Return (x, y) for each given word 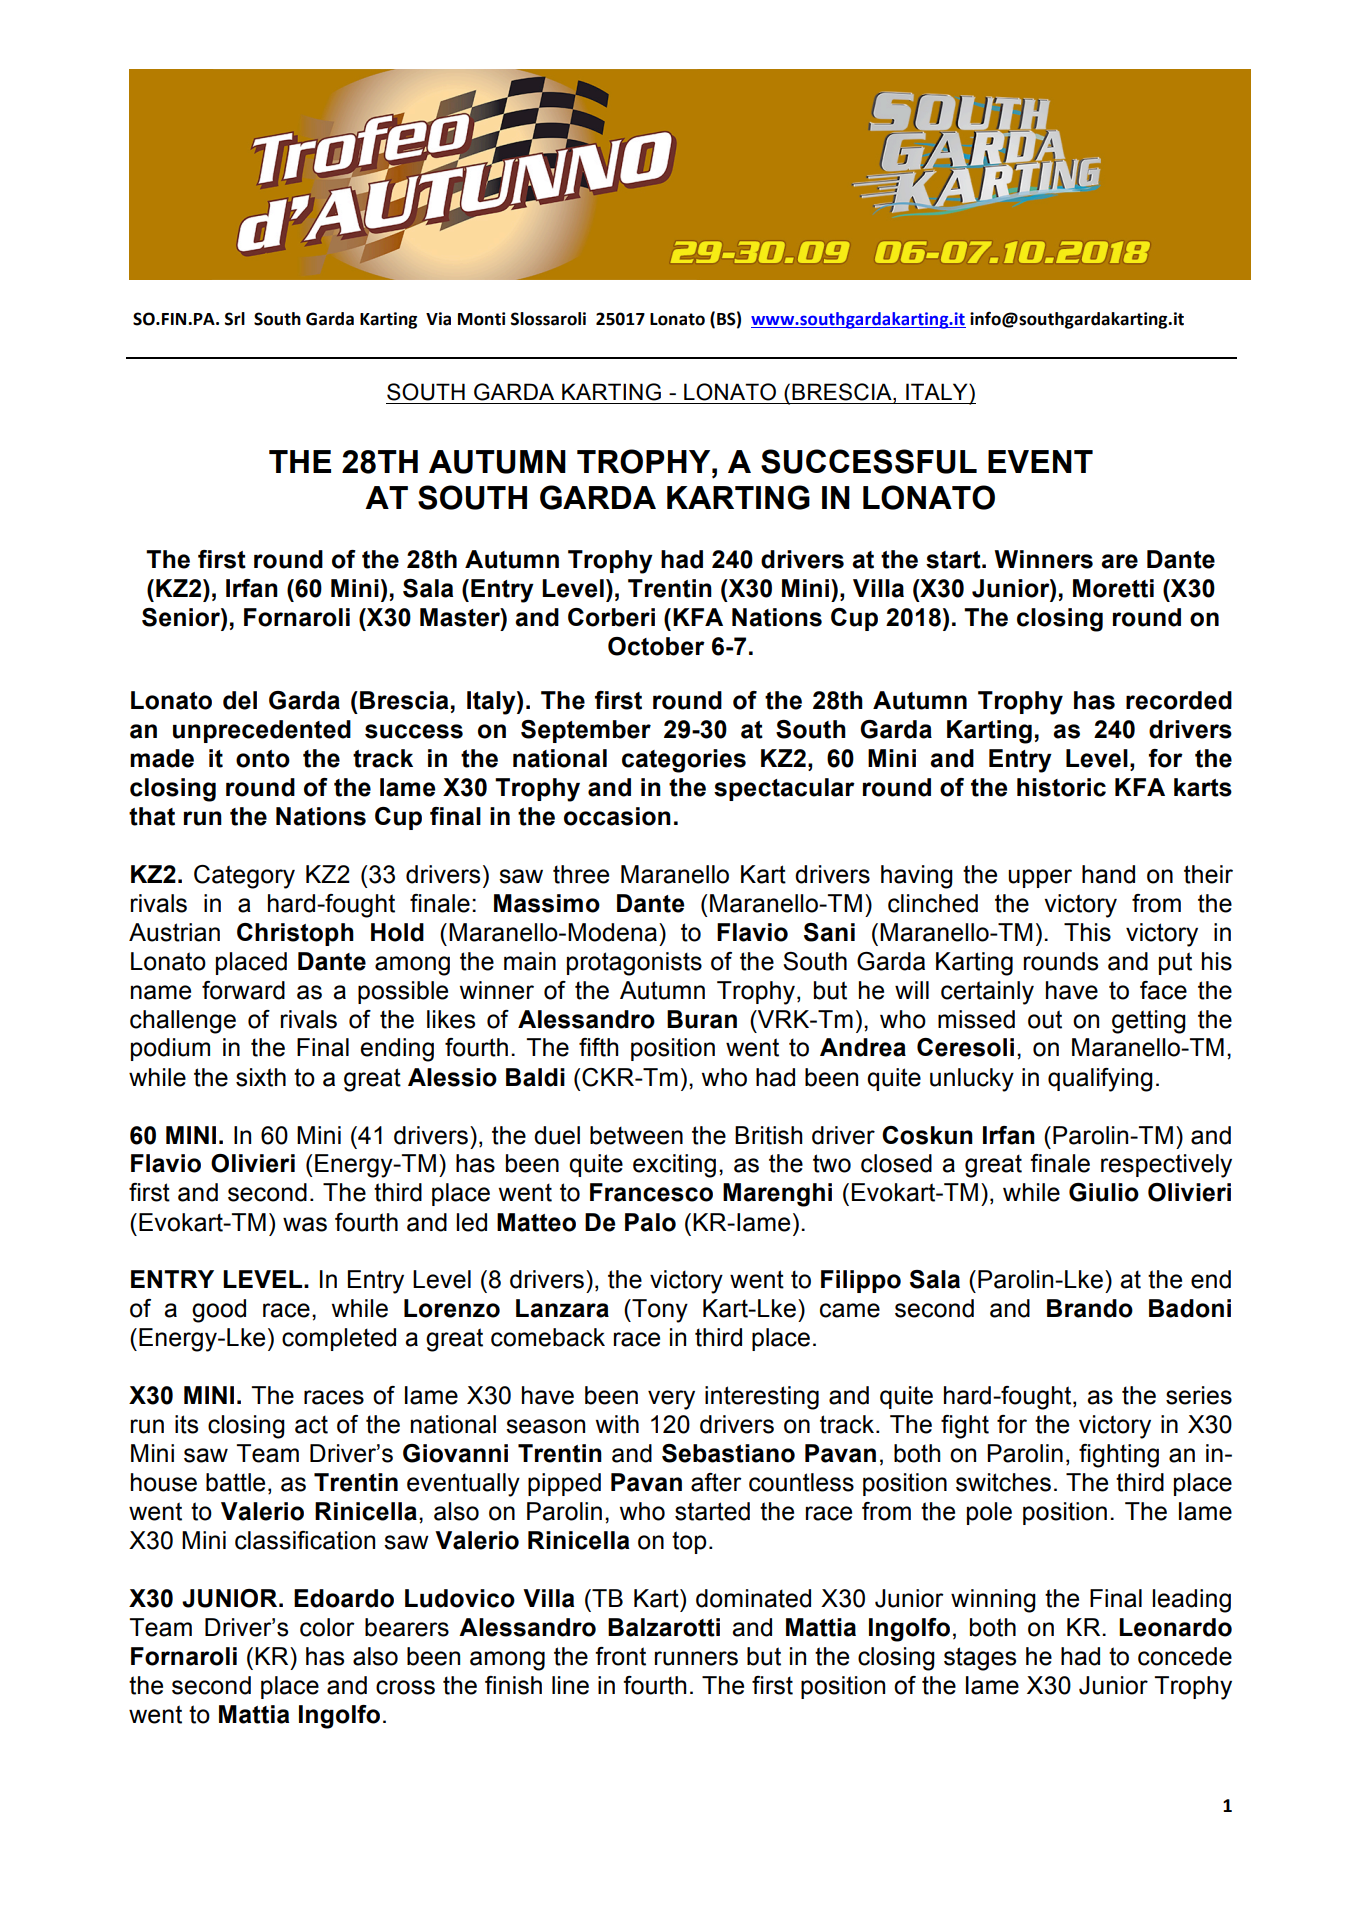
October (656, 646)
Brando (1090, 1308)
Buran (702, 1019)
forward (243, 990)
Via (438, 319)
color (327, 1627)
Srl (235, 319)
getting (1149, 1022)
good (219, 1311)
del (240, 700)
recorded (1179, 700)
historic (1061, 787)
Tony (659, 1311)
